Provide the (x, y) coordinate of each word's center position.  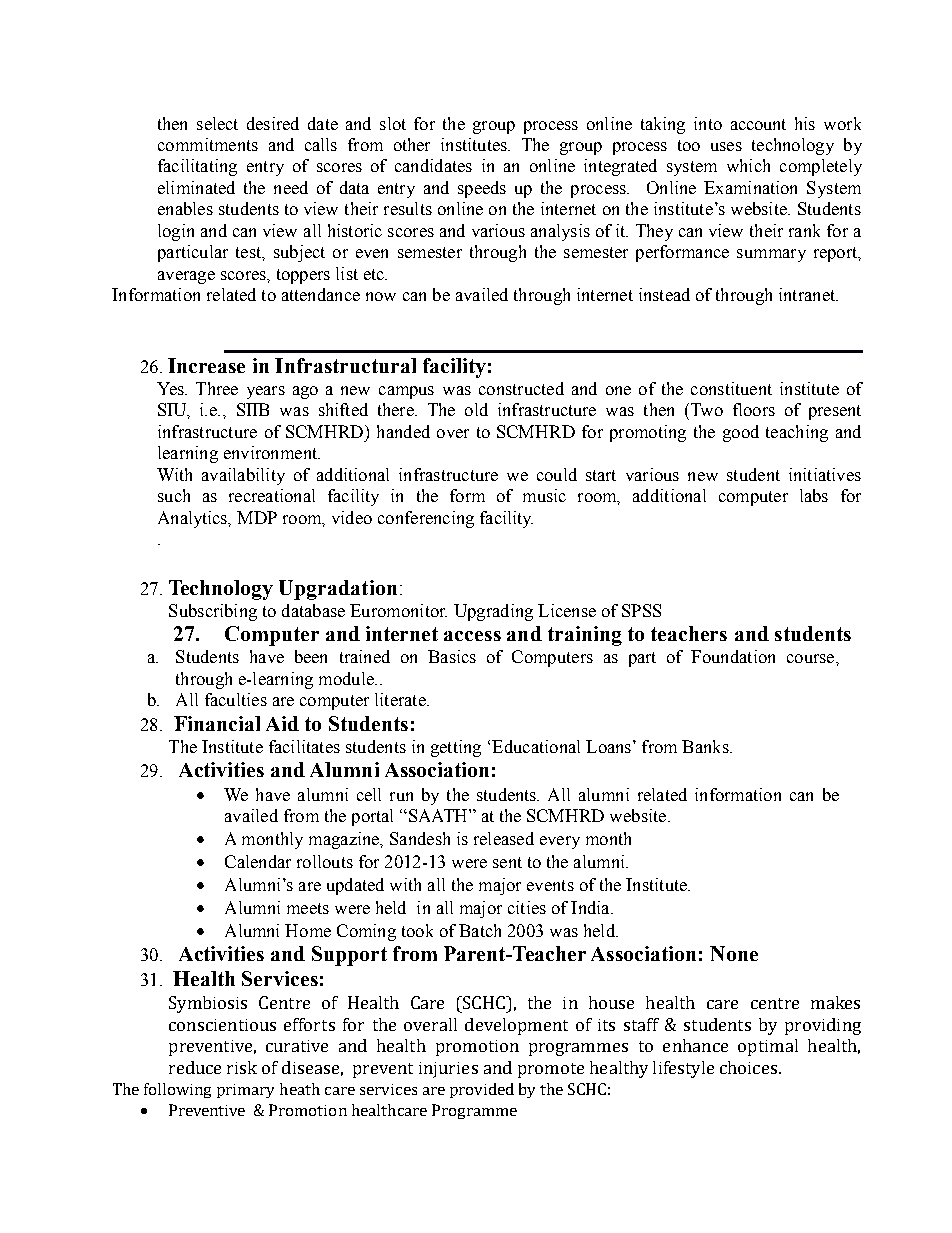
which (748, 165)
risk (242, 1067)
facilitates (304, 746)
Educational (536, 746)
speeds (482, 189)
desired (273, 123)
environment (272, 452)
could (557, 474)
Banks (706, 746)
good (741, 433)
